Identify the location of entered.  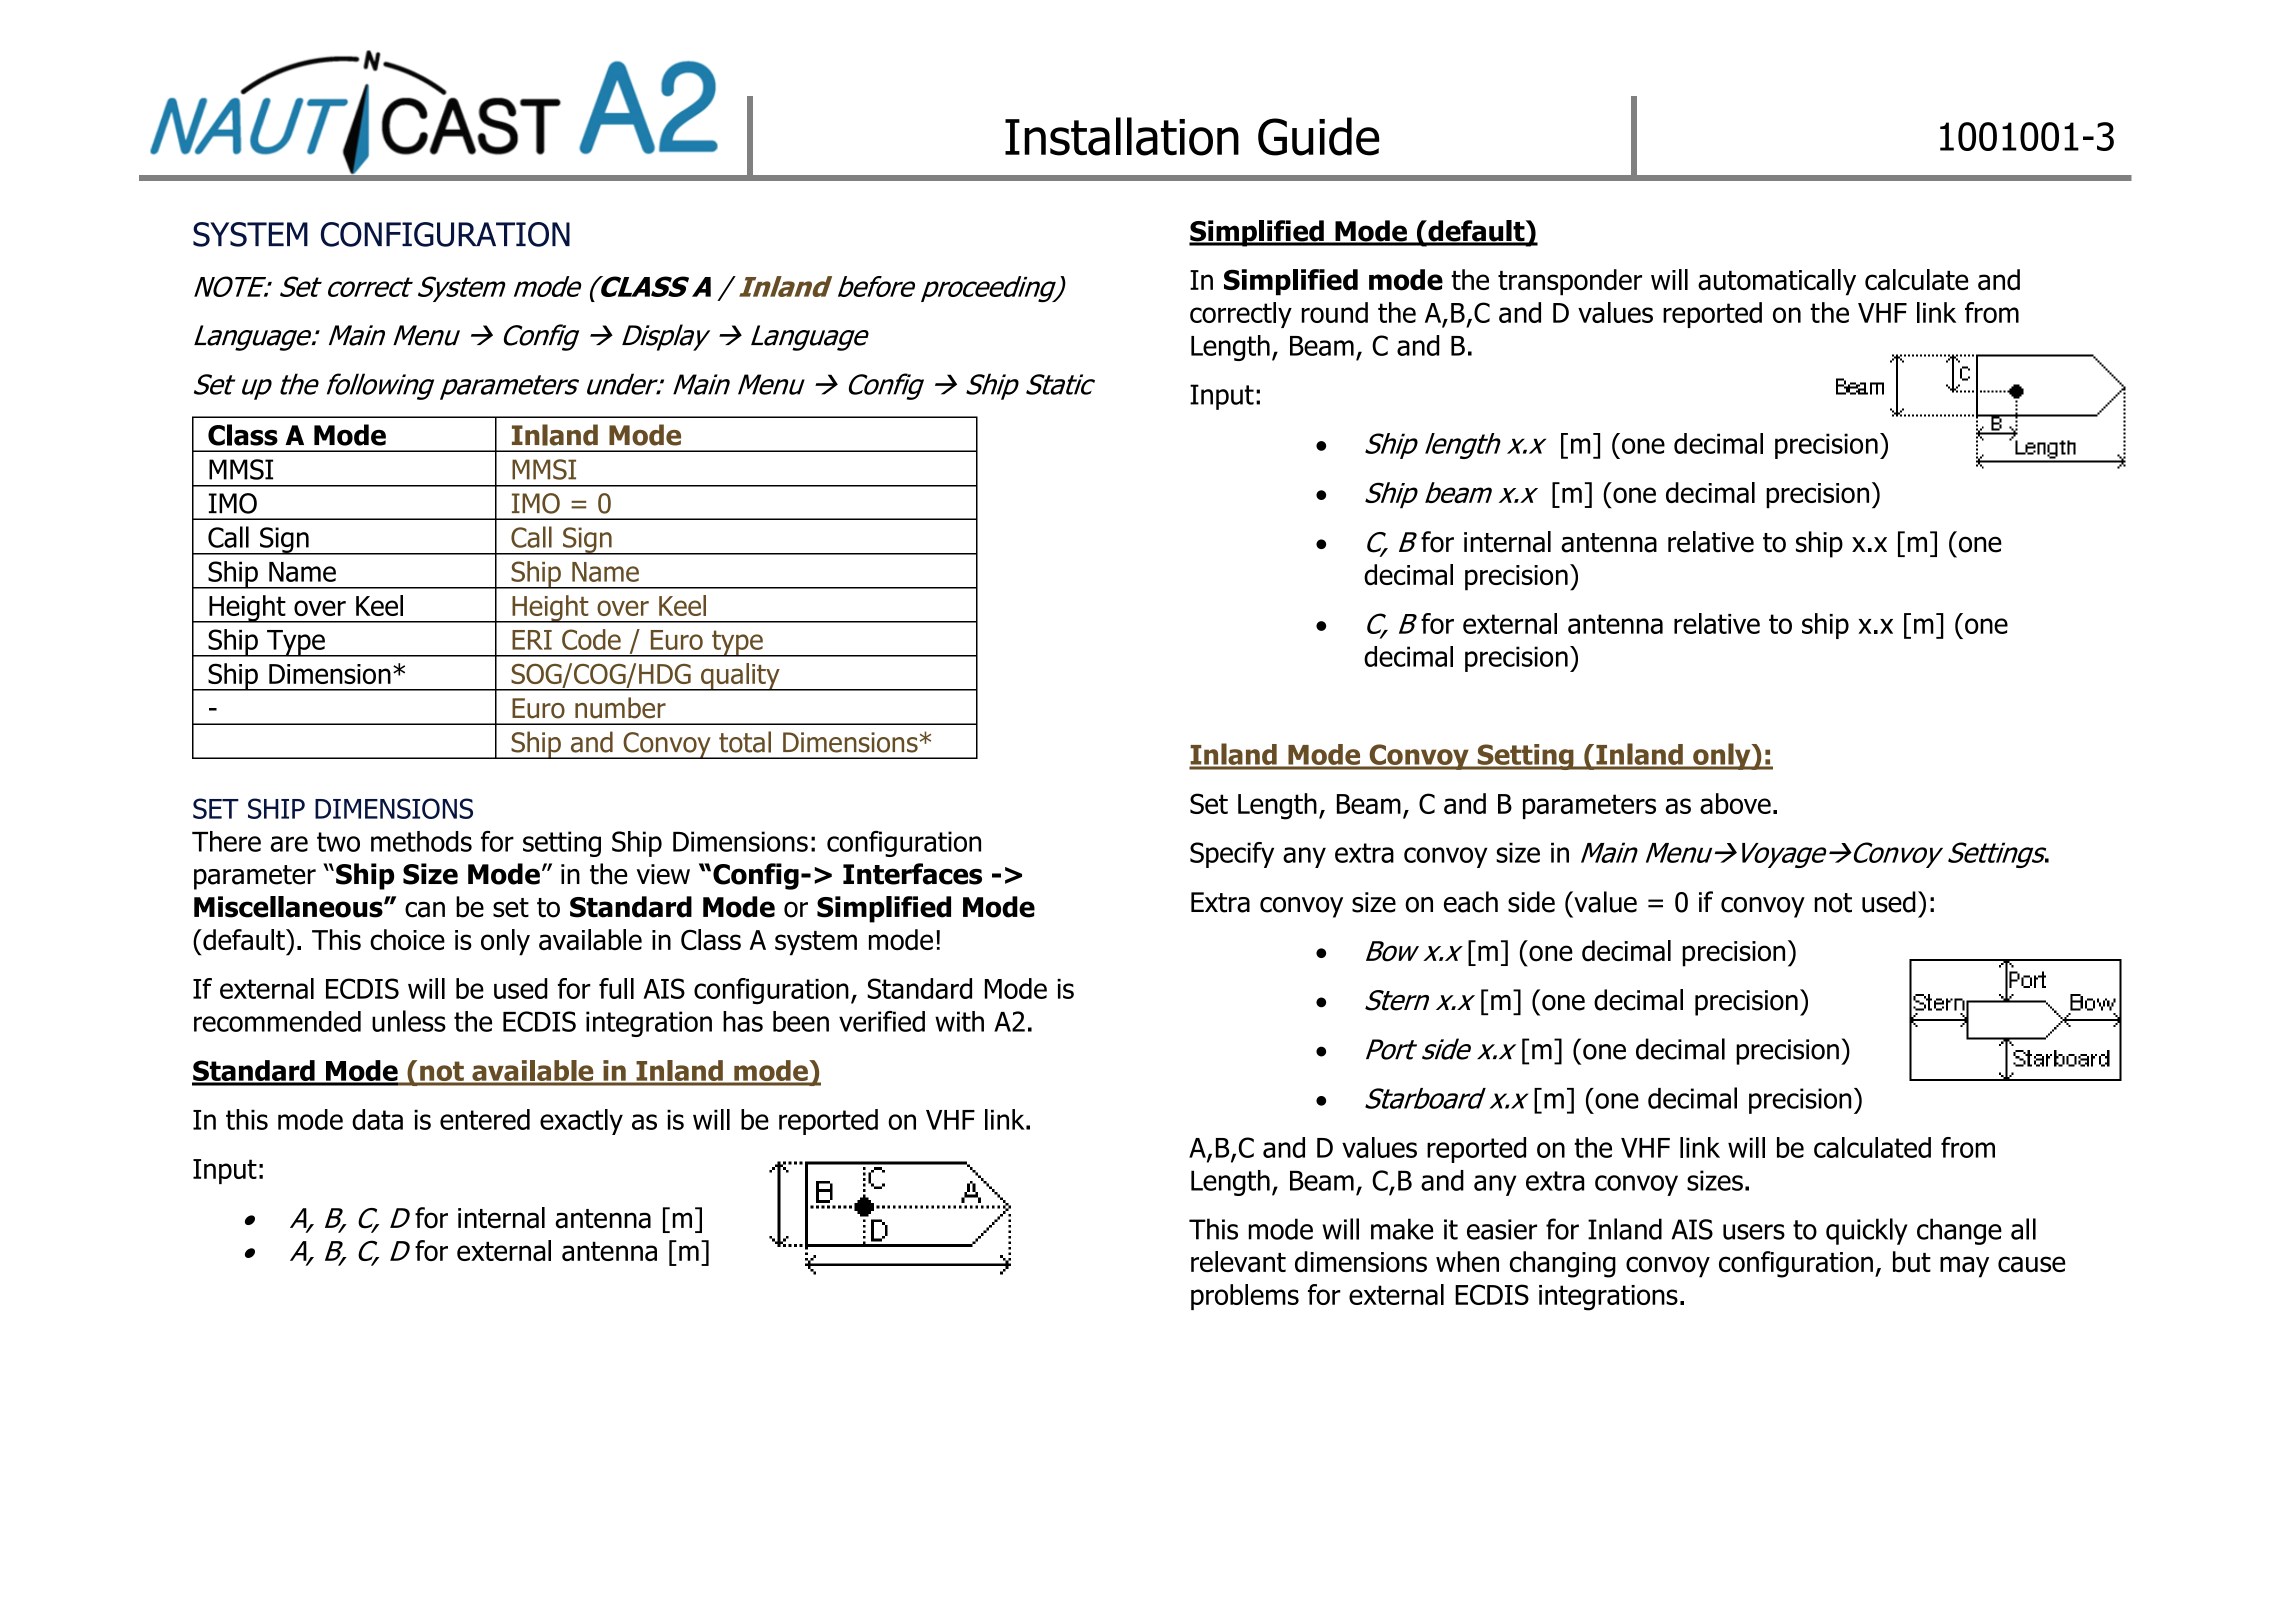
(485, 1119).
